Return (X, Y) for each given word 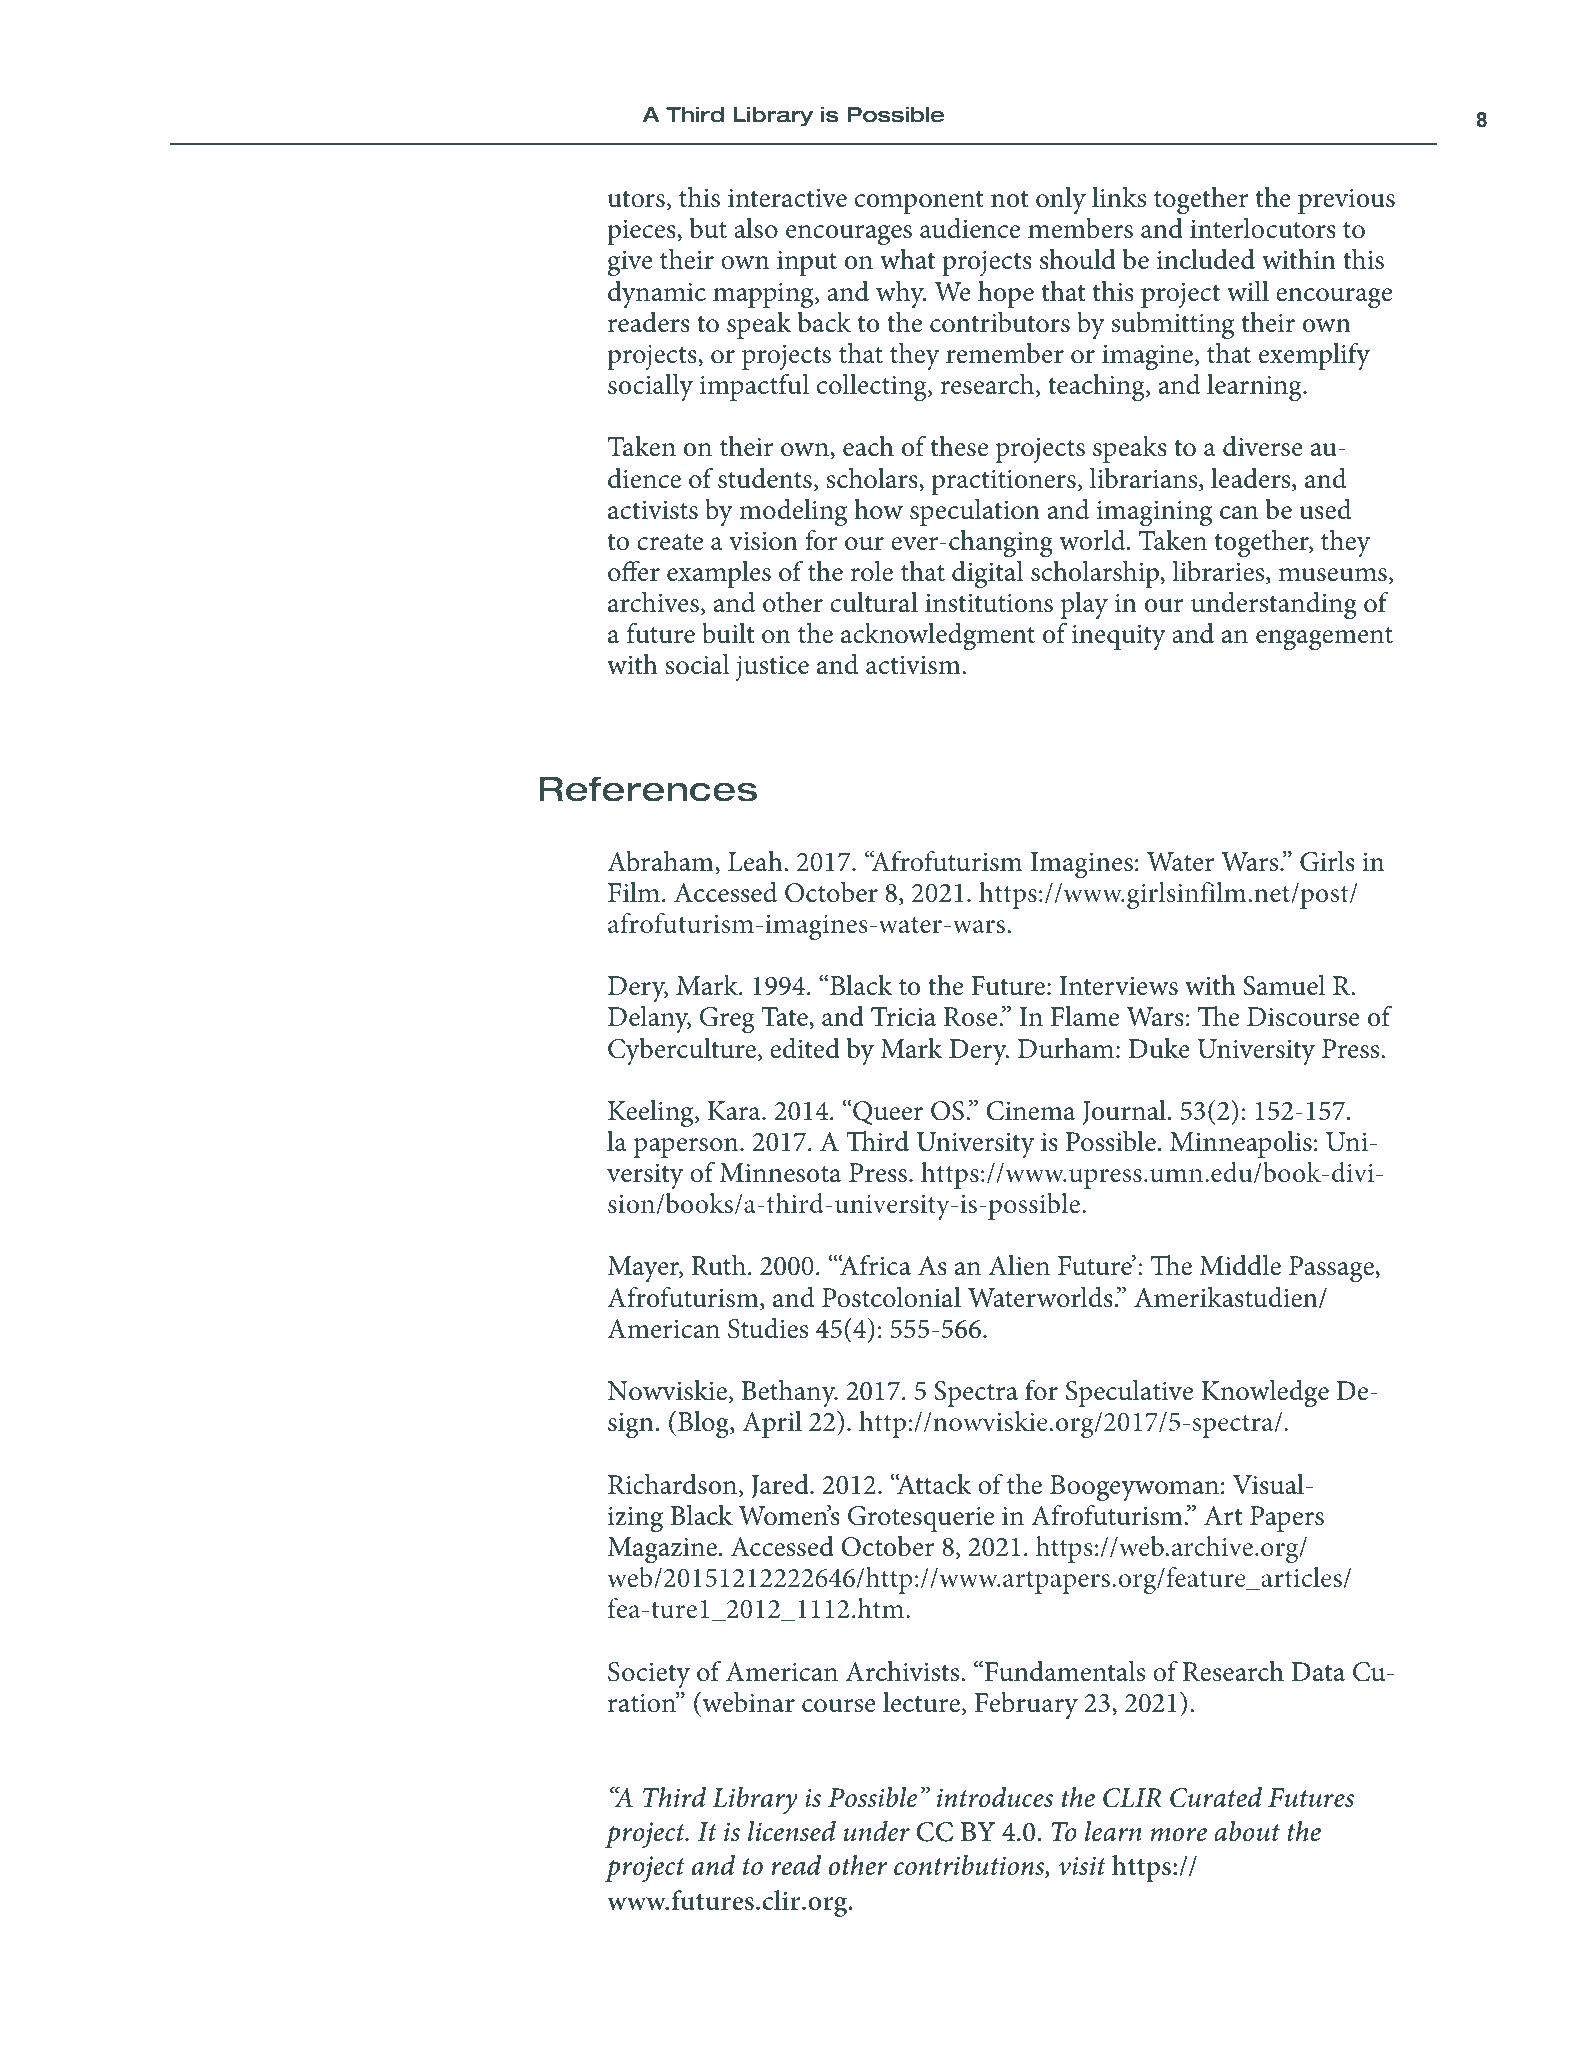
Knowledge (1265, 1394)
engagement (1324, 638)
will (1248, 291)
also (756, 228)
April (772, 1424)
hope (1006, 294)
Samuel (1284, 985)
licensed (792, 1831)
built (728, 633)
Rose (972, 1017)
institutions (989, 603)
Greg (727, 1020)
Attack (933, 1484)
